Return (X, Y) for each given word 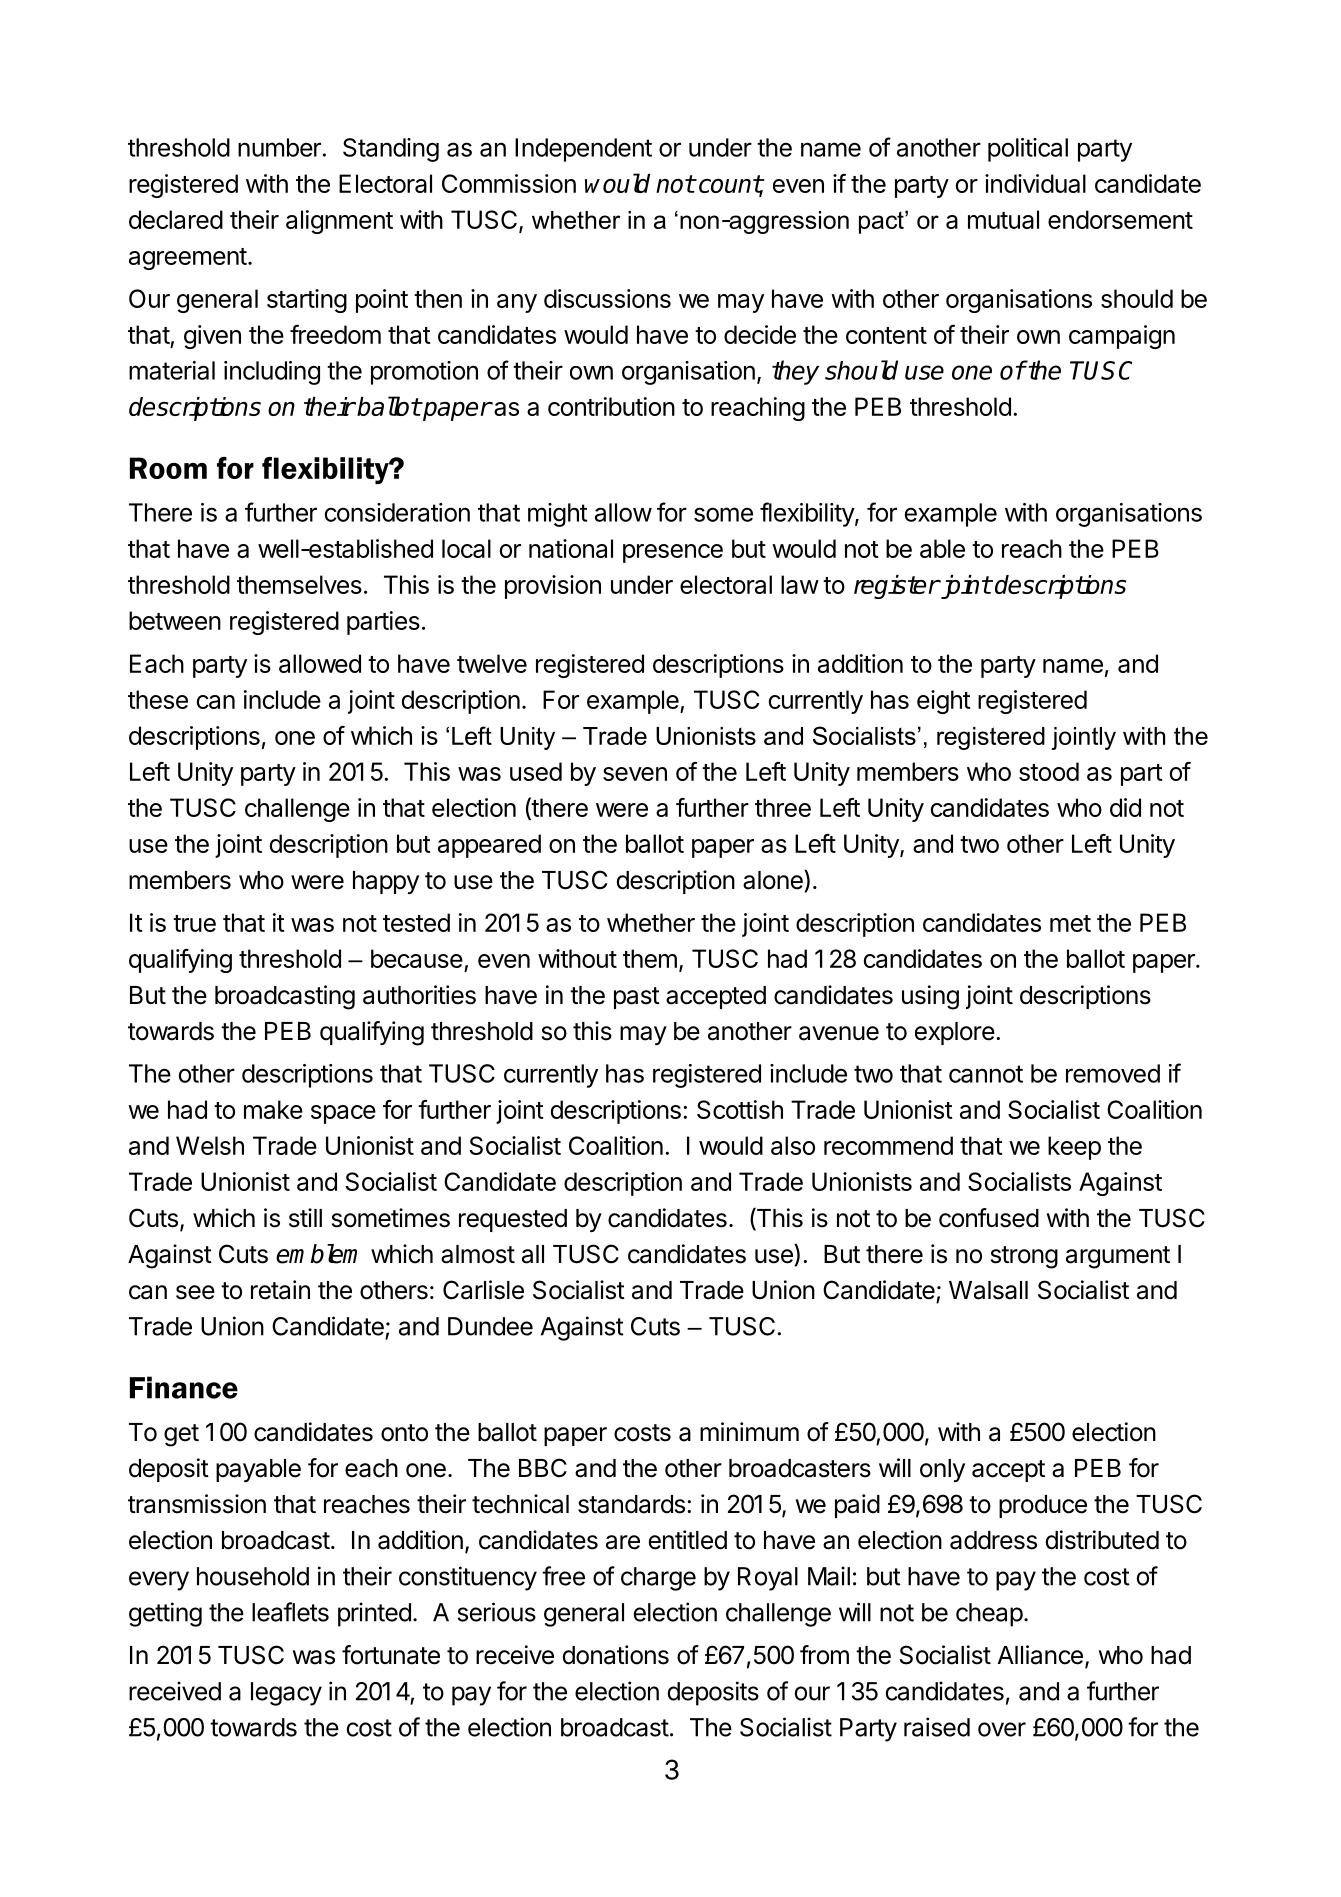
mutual (1003, 219)
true (194, 923)
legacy (286, 1694)
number (279, 147)
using (930, 997)
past (637, 998)
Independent (583, 150)
